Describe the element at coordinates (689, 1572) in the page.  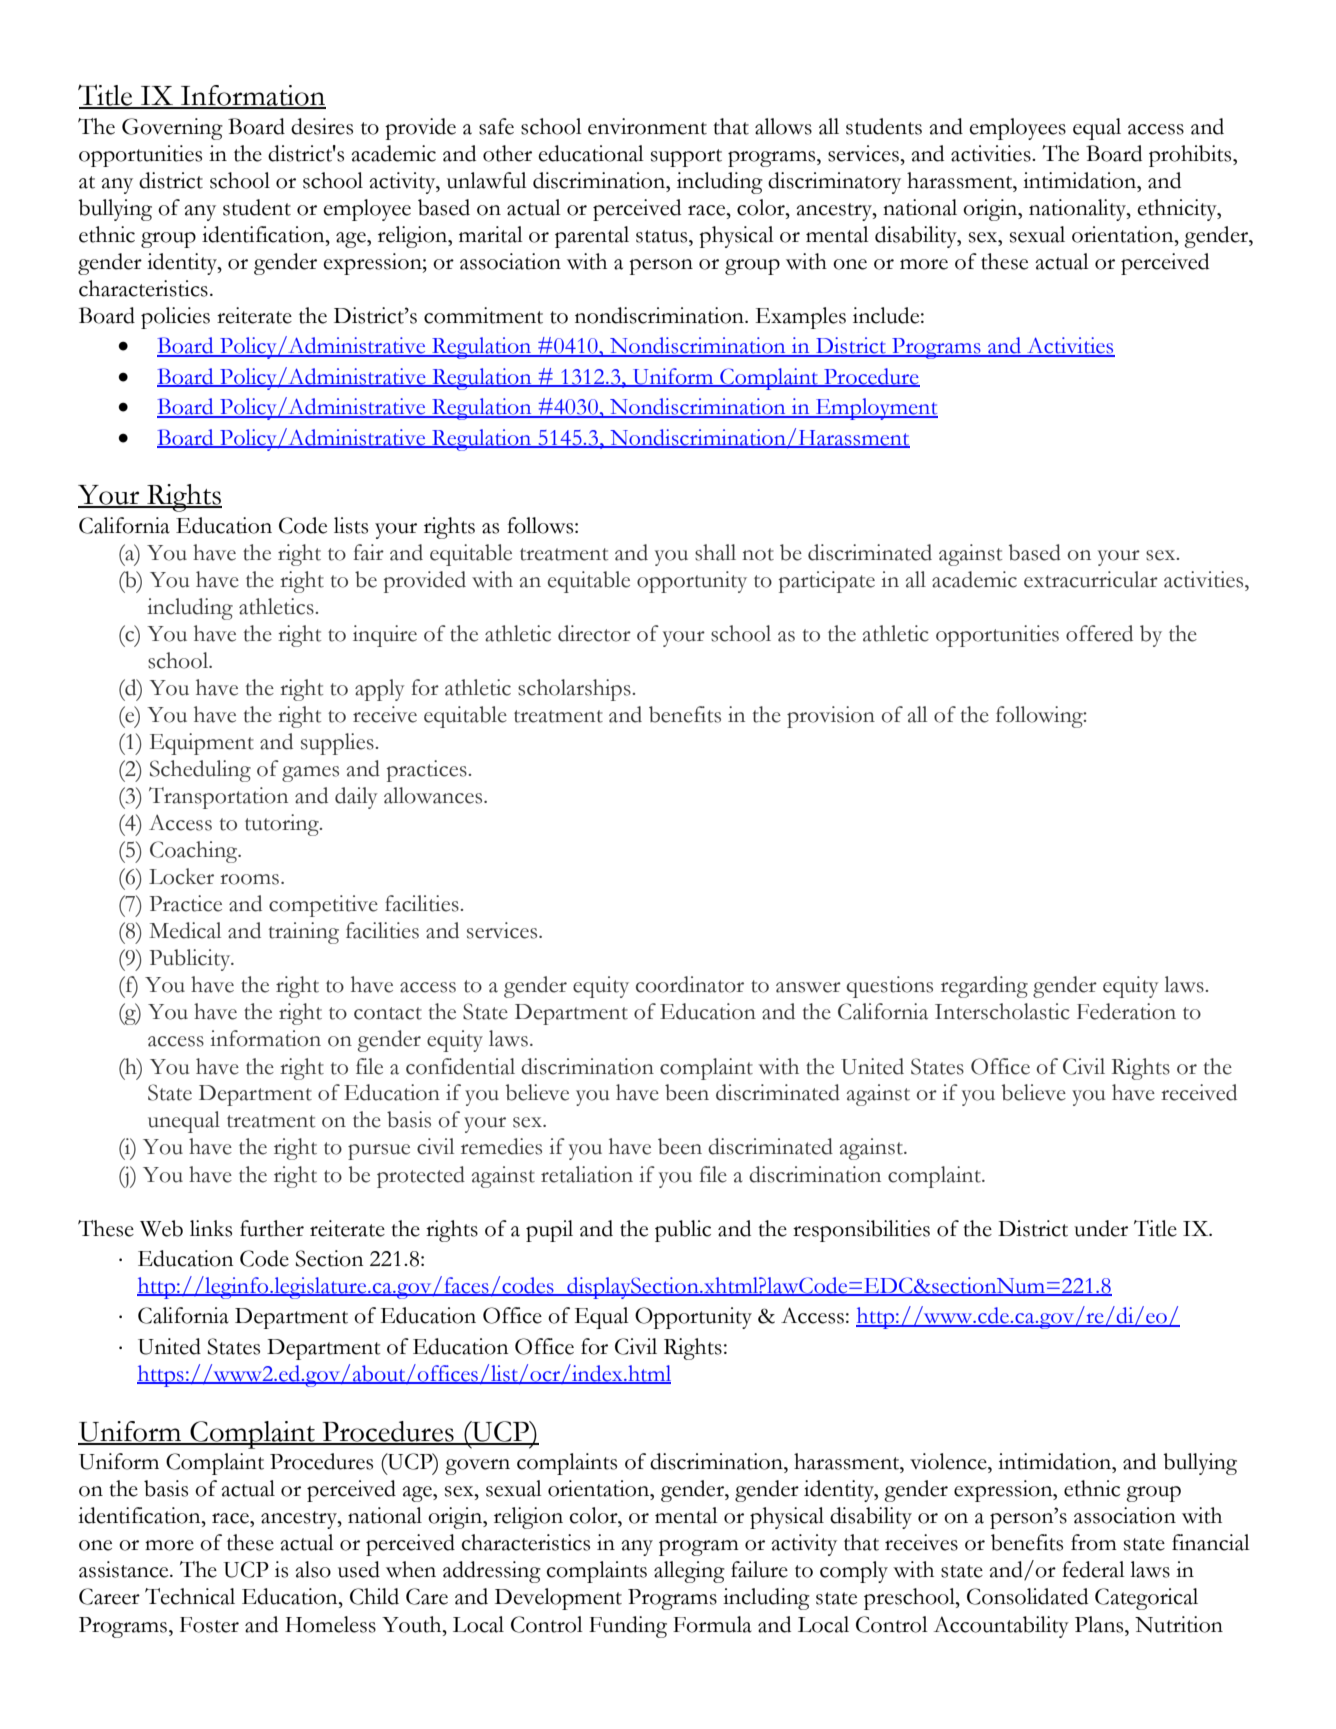
I see `alleging` at that location.
